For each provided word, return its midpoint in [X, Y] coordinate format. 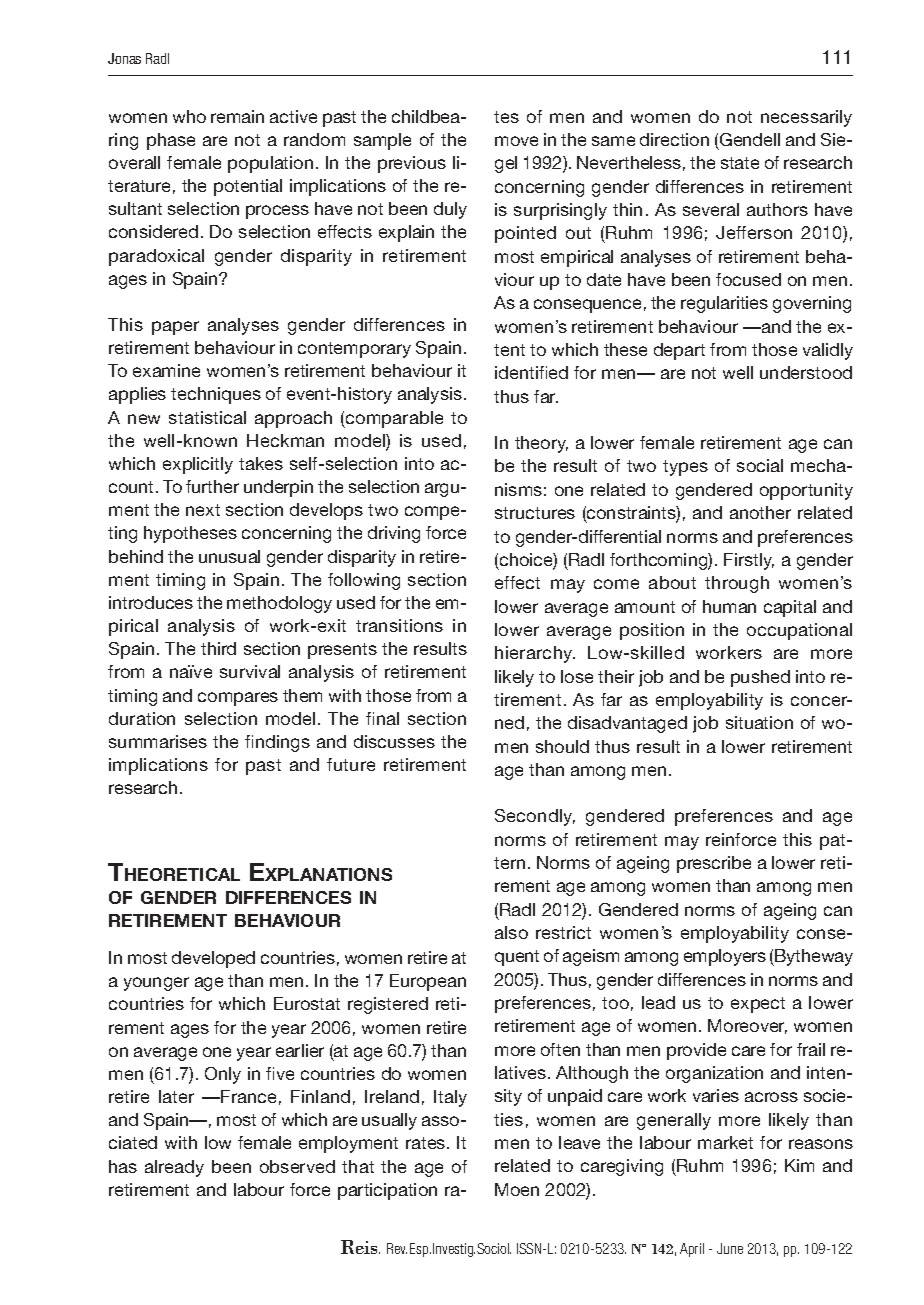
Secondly [535, 817]
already [174, 1168]
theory [541, 444]
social [760, 465]
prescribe [714, 864]
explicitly [198, 465]
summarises [158, 741]
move [516, 141]
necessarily [806, 118]
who [189, 116]
